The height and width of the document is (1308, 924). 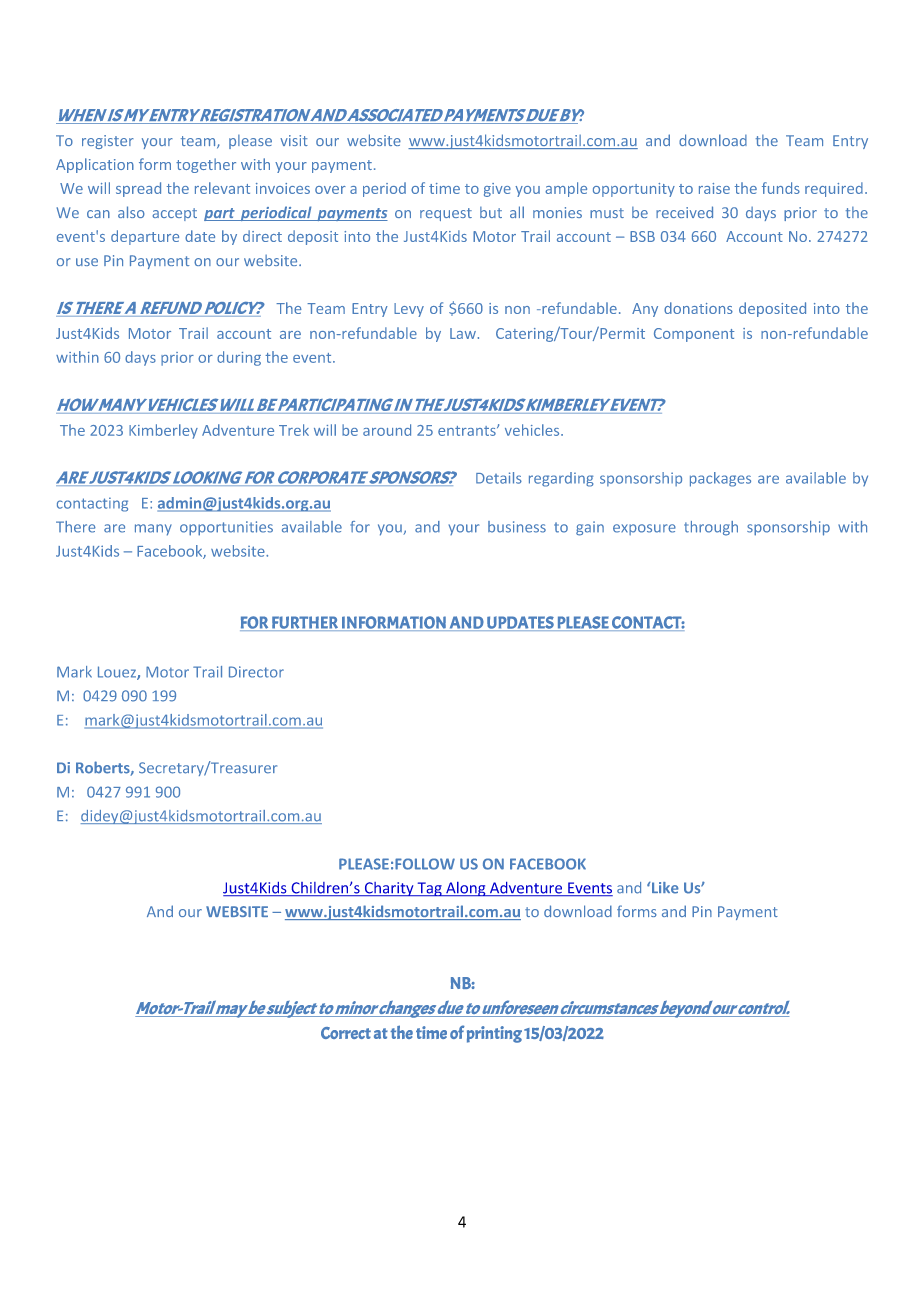 I want to click on opportunities, so click(x=226, y=528).
